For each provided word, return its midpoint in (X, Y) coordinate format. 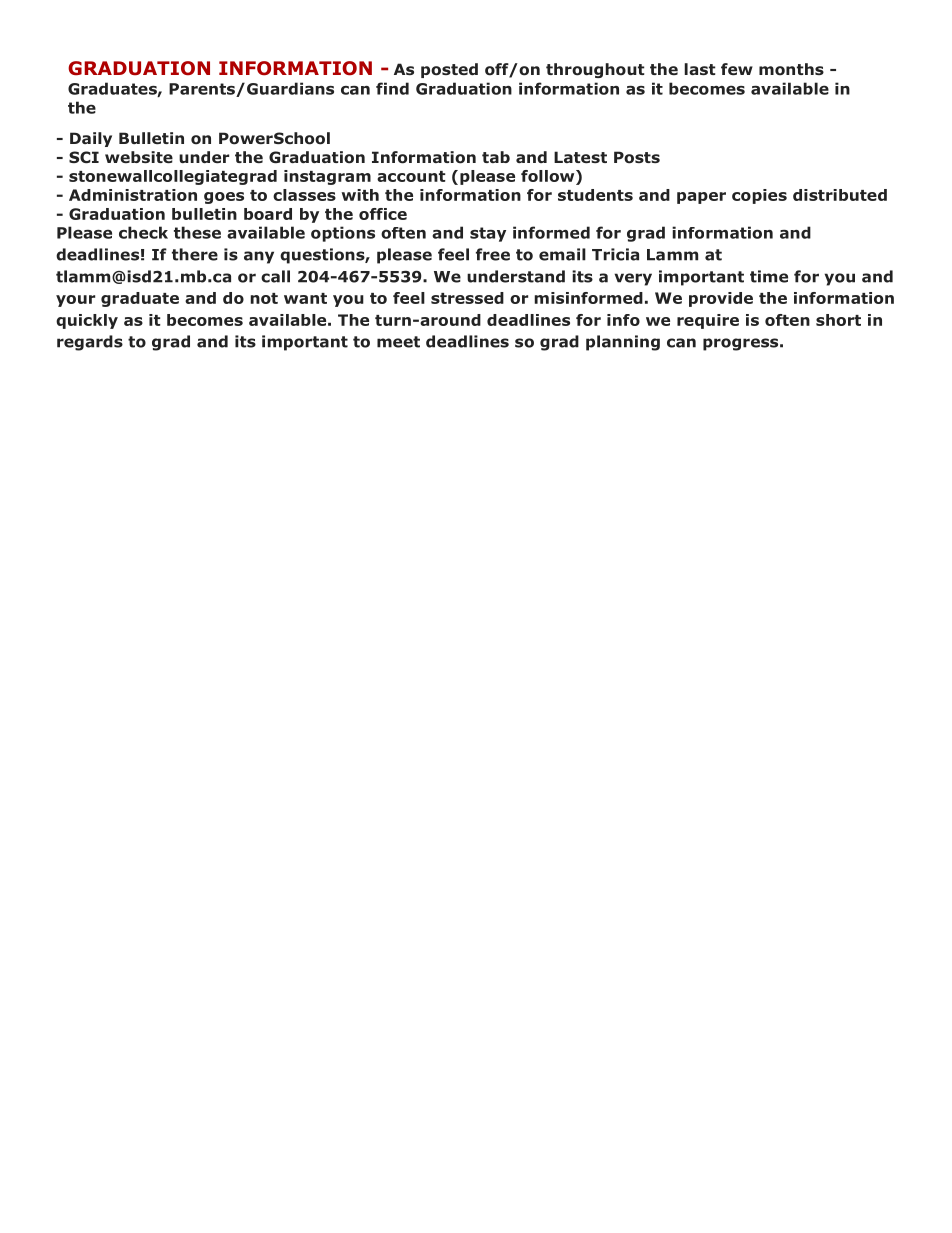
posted (449, 70)
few (737, 69)
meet (398, 342)
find (392, 88)
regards (90, 343)
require (708, 321)
